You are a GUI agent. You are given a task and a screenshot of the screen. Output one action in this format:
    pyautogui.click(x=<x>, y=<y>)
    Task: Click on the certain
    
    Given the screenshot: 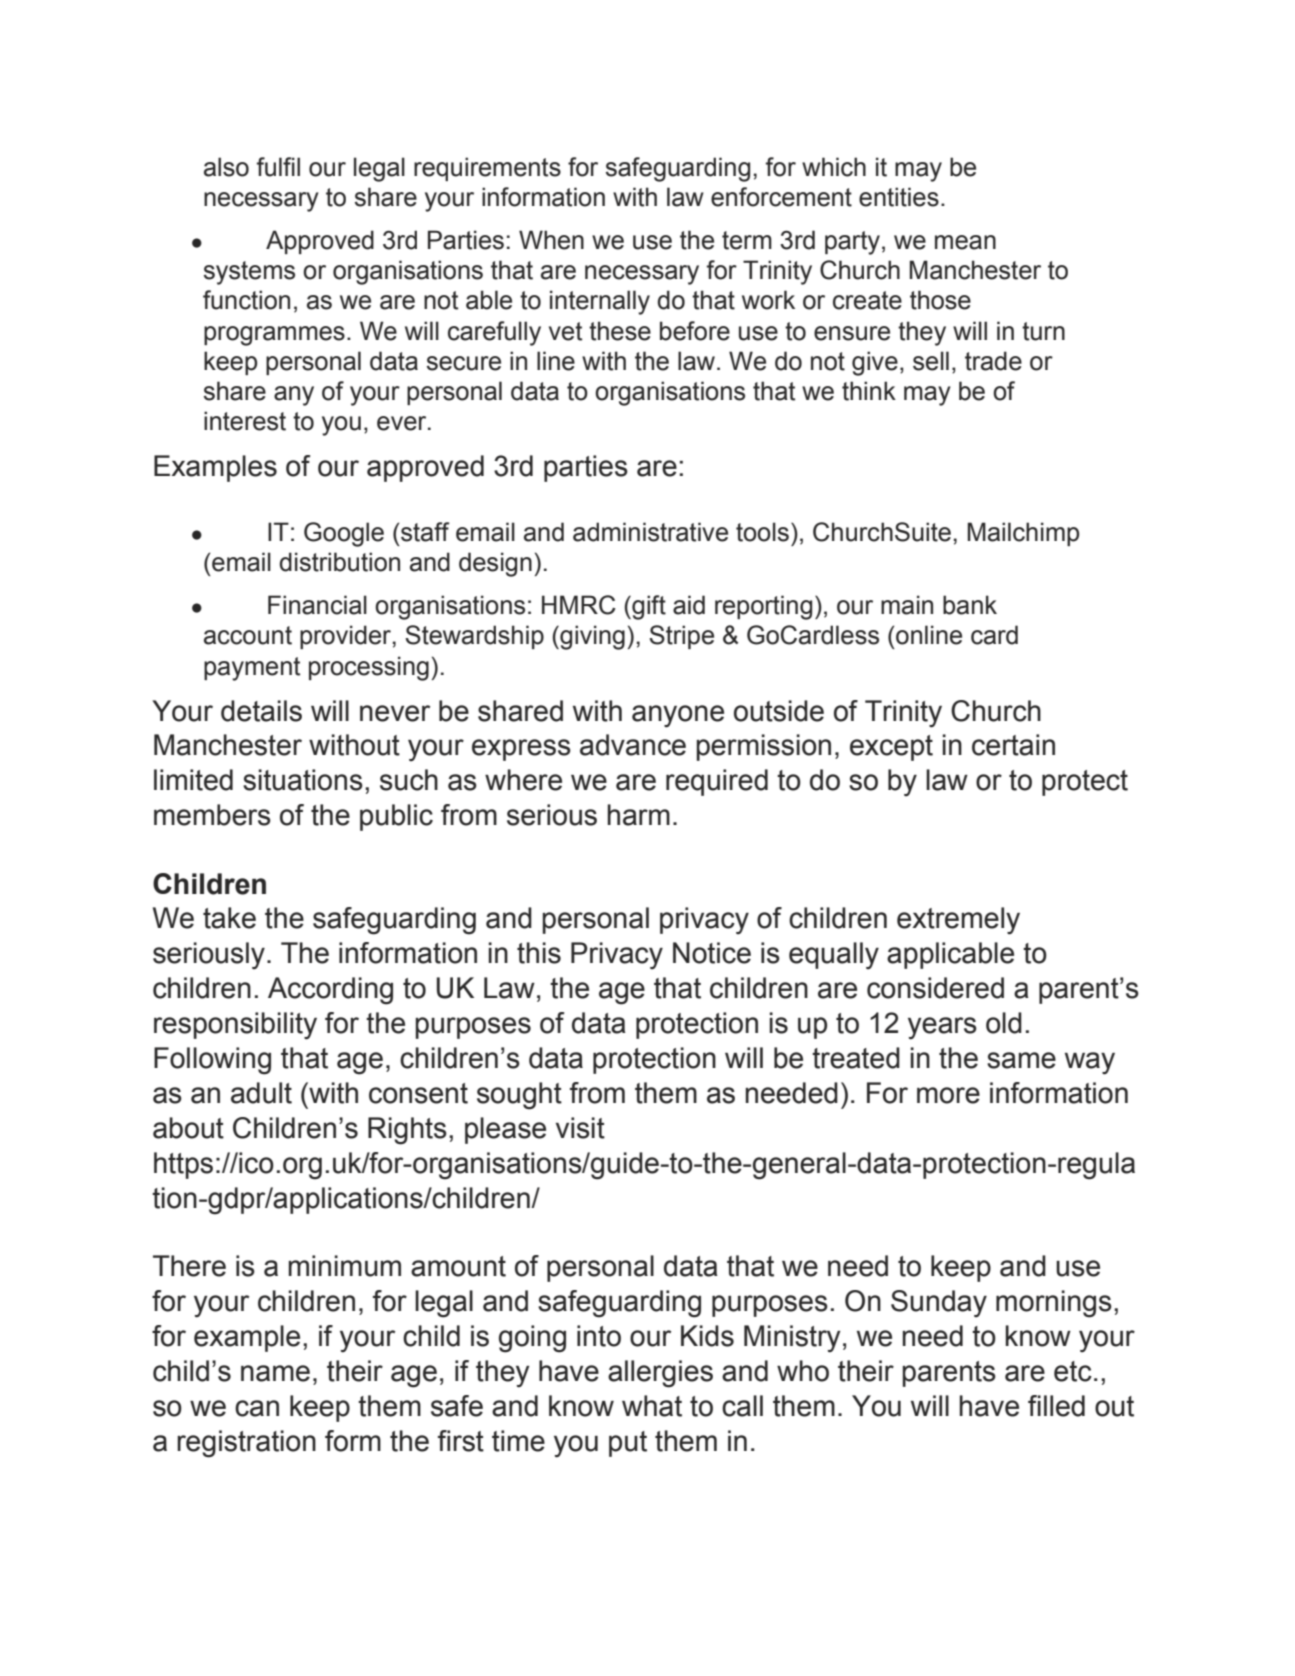 What is the action you would take?
    pyautogui.click(x=1013, y=745)
